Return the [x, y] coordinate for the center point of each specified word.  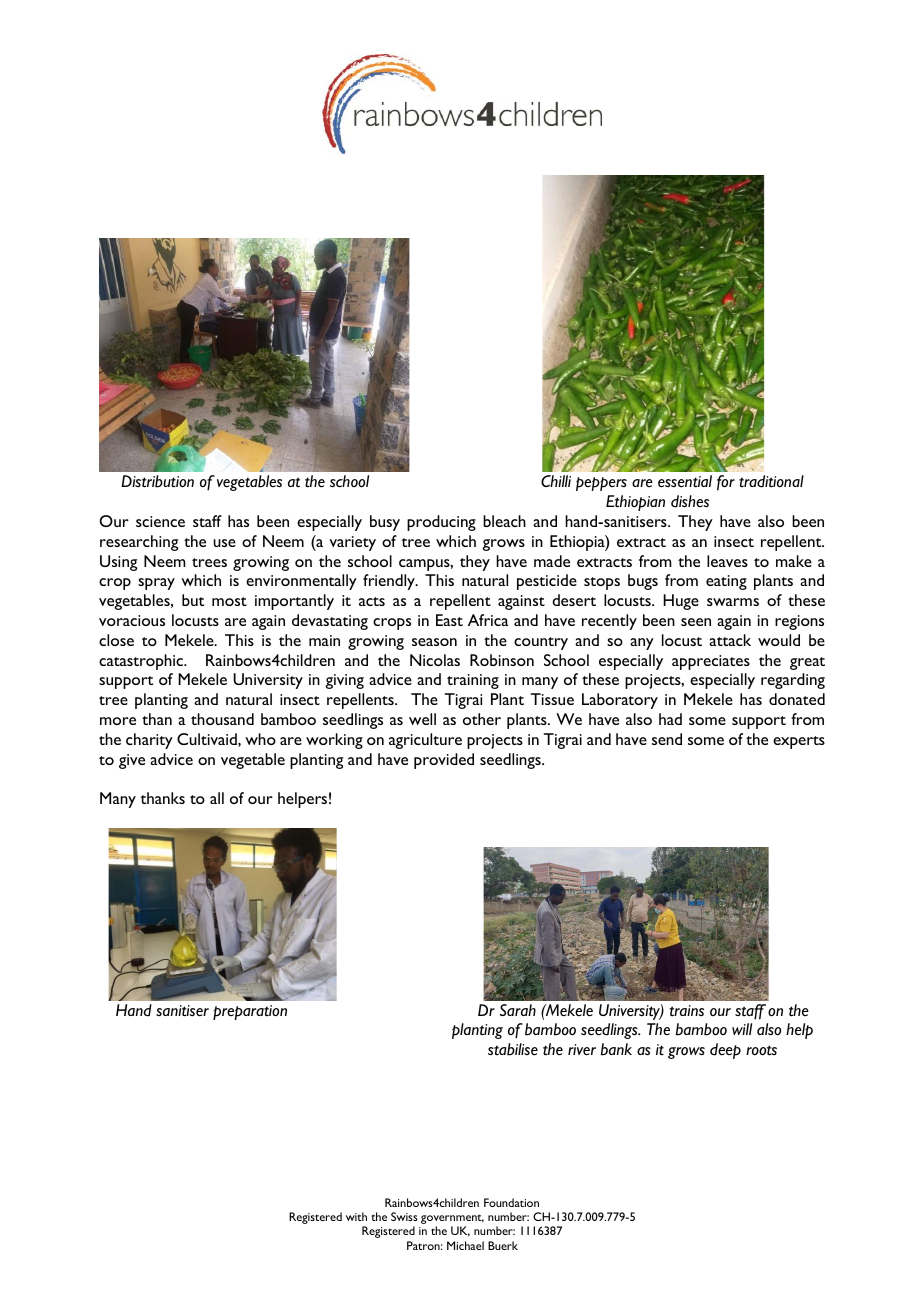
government [452, 1220]
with [356, 1216]
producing [441, 523]
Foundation [511, 1202]
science [160, 521]
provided [444, 761]
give [132, 761]
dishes [690, 501]
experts [799, 742]
